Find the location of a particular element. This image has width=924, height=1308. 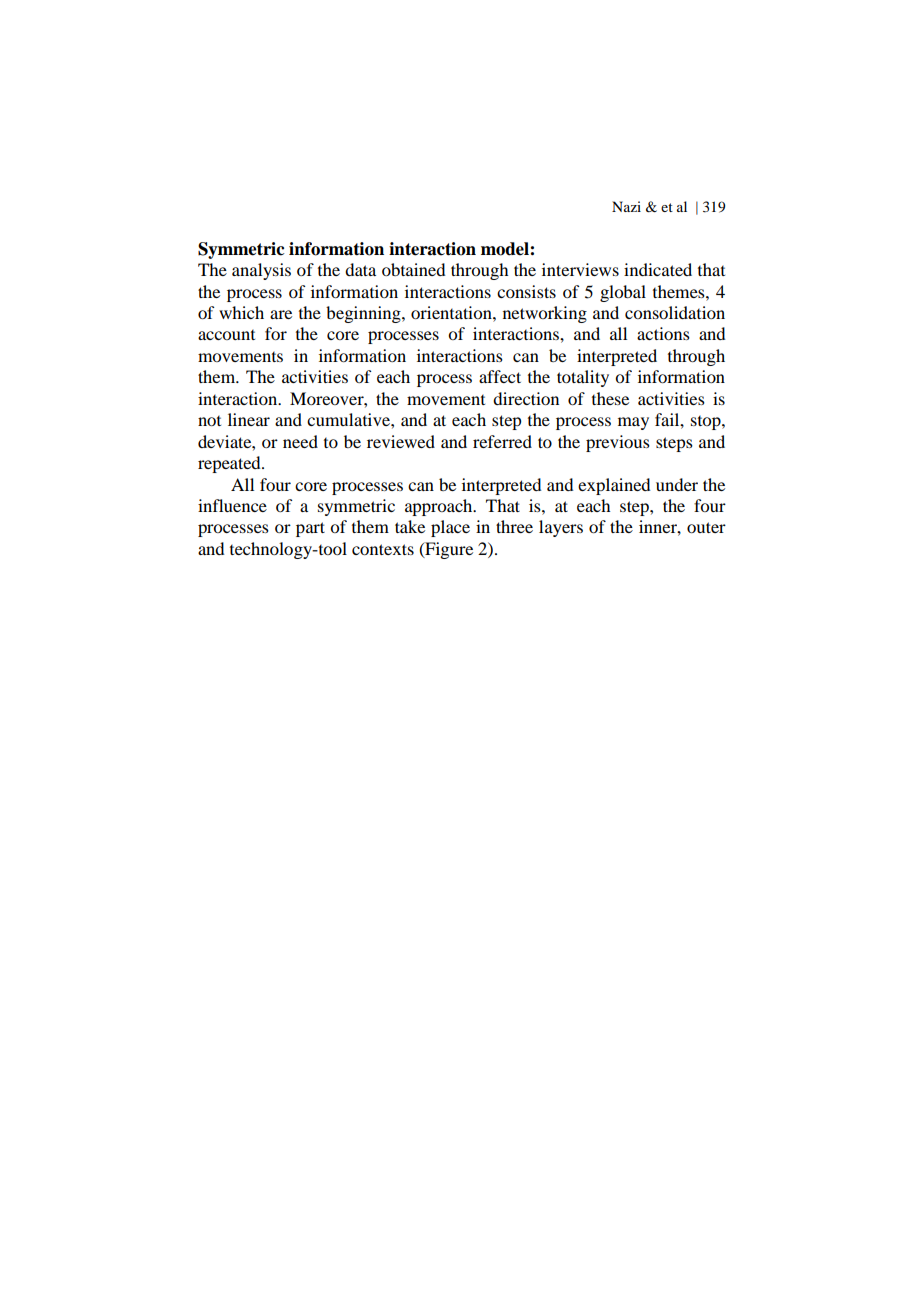

totality is located at coordinates (583, 378).
